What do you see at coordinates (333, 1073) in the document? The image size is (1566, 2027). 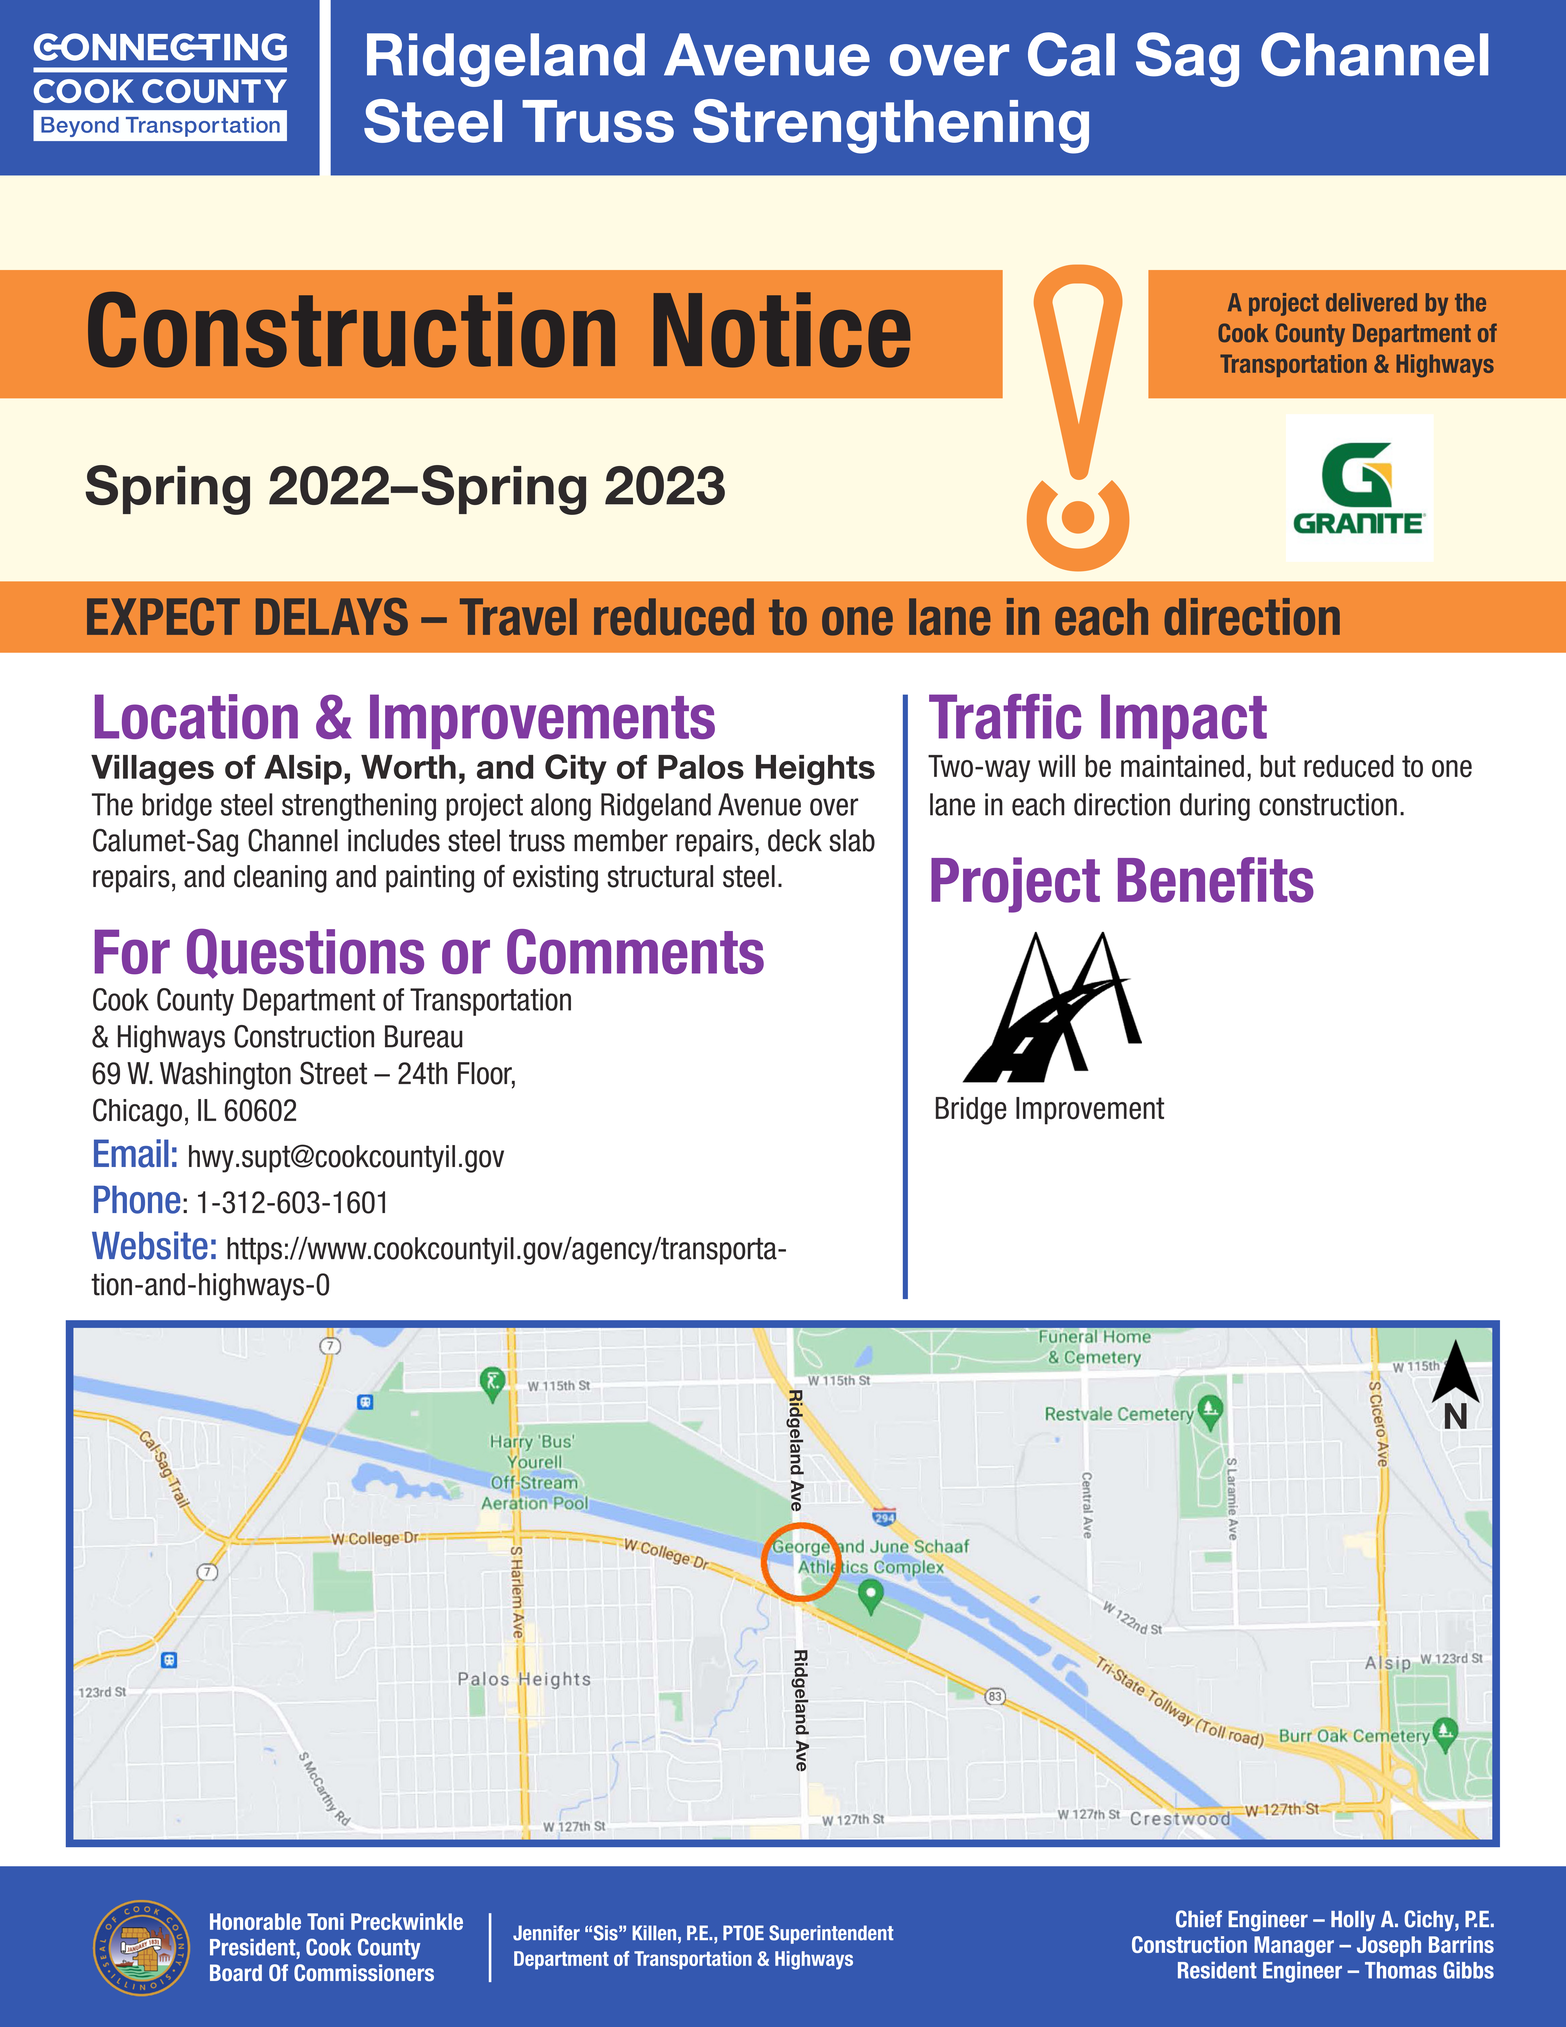 I see `Street` at bounding box center [333, 1073].
